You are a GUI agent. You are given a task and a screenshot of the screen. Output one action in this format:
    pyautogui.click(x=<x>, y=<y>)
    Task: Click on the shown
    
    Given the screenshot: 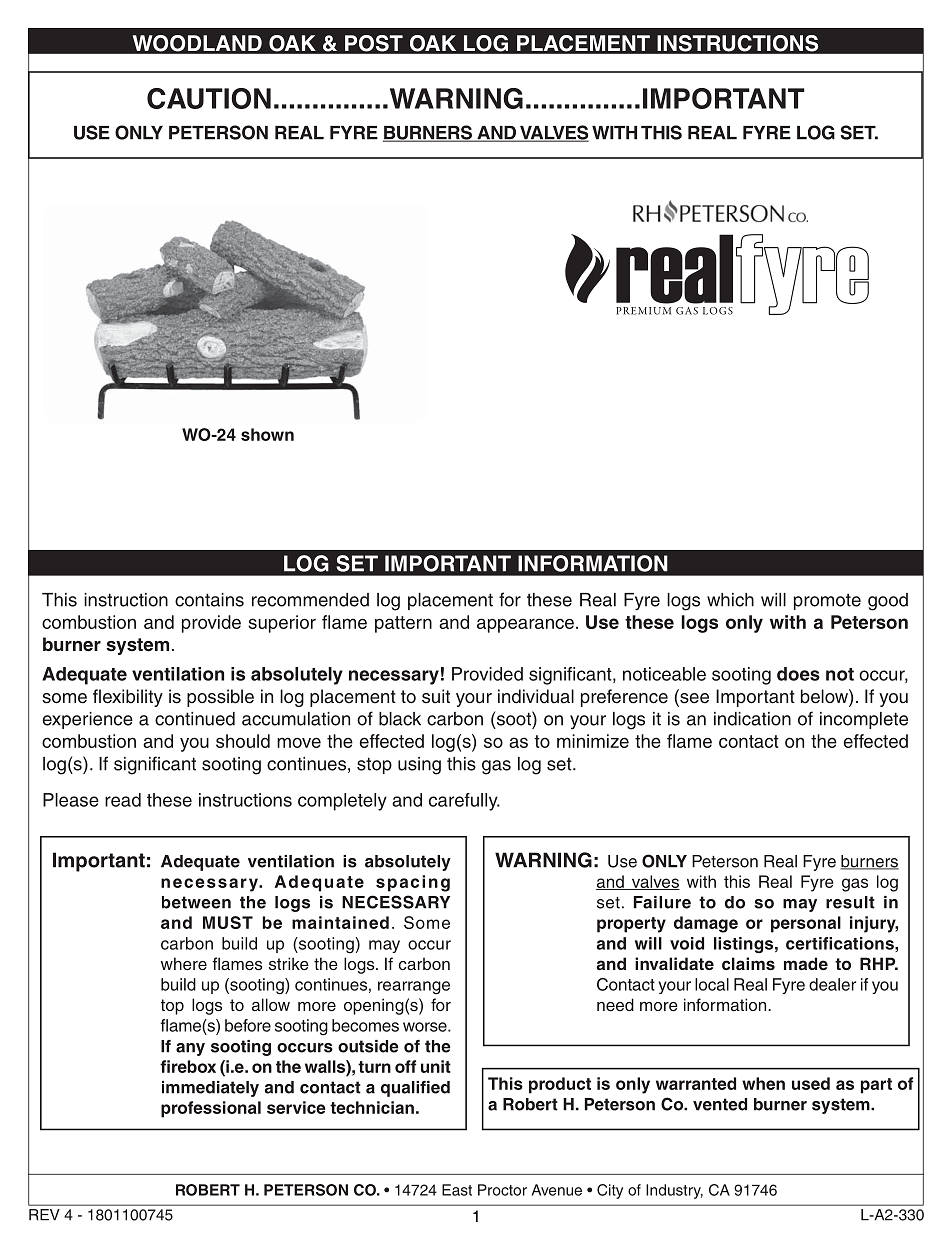 What is the action you would take?
    pyautogui.click(x=267, y=434)
